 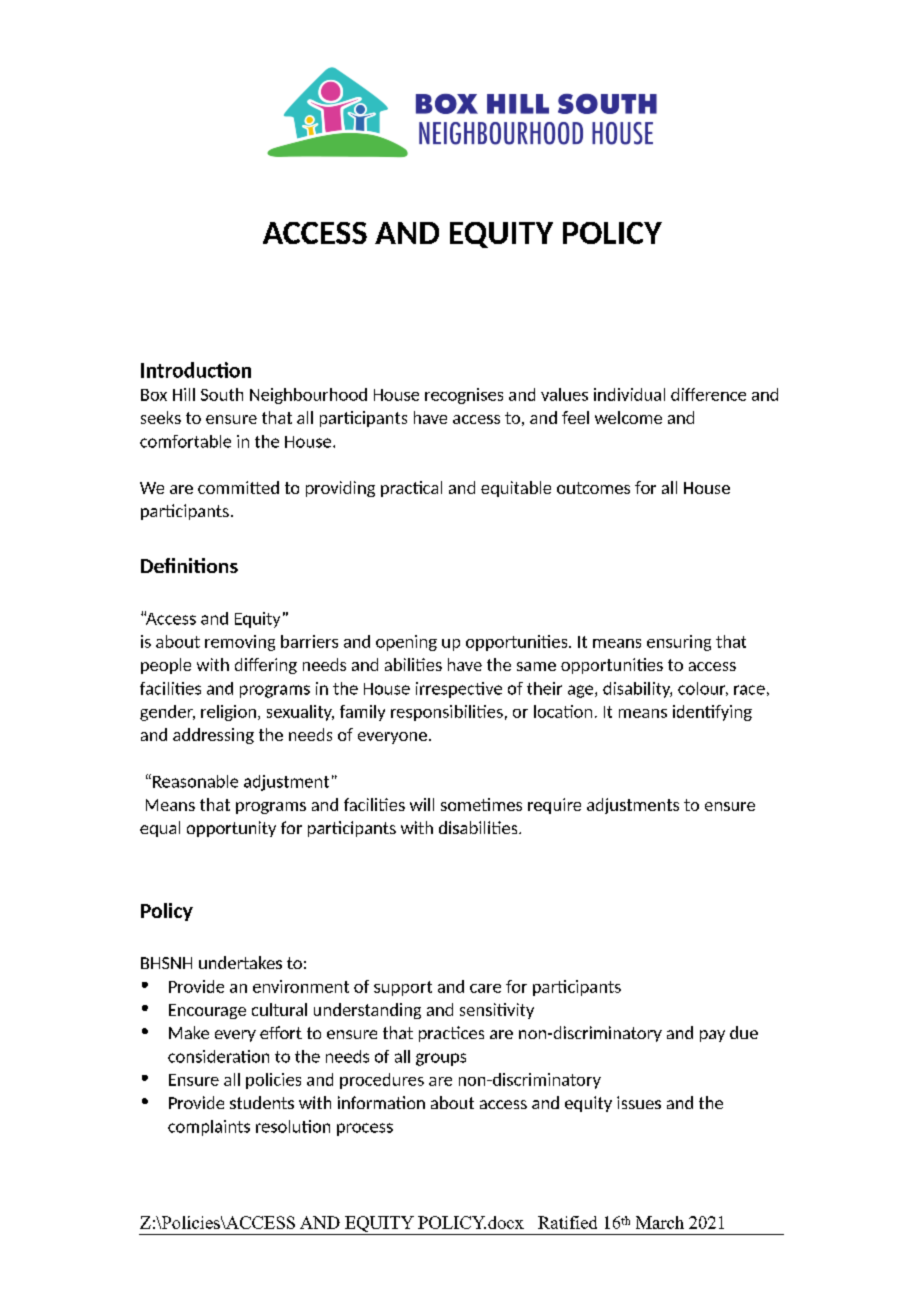 I want to click on pay, so click(x=712, y=1036).
